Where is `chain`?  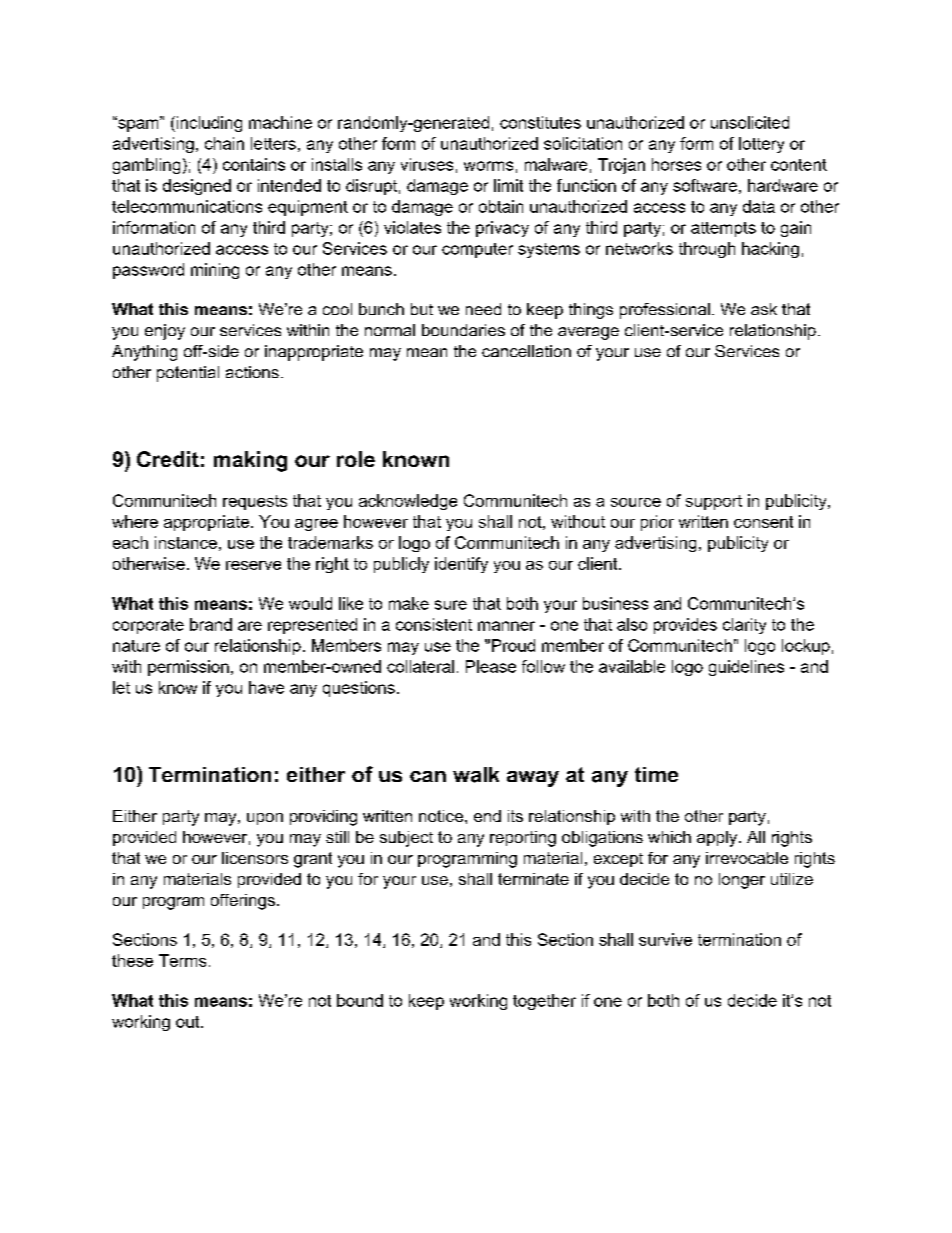 chain is located at coordinates (224, 143).
